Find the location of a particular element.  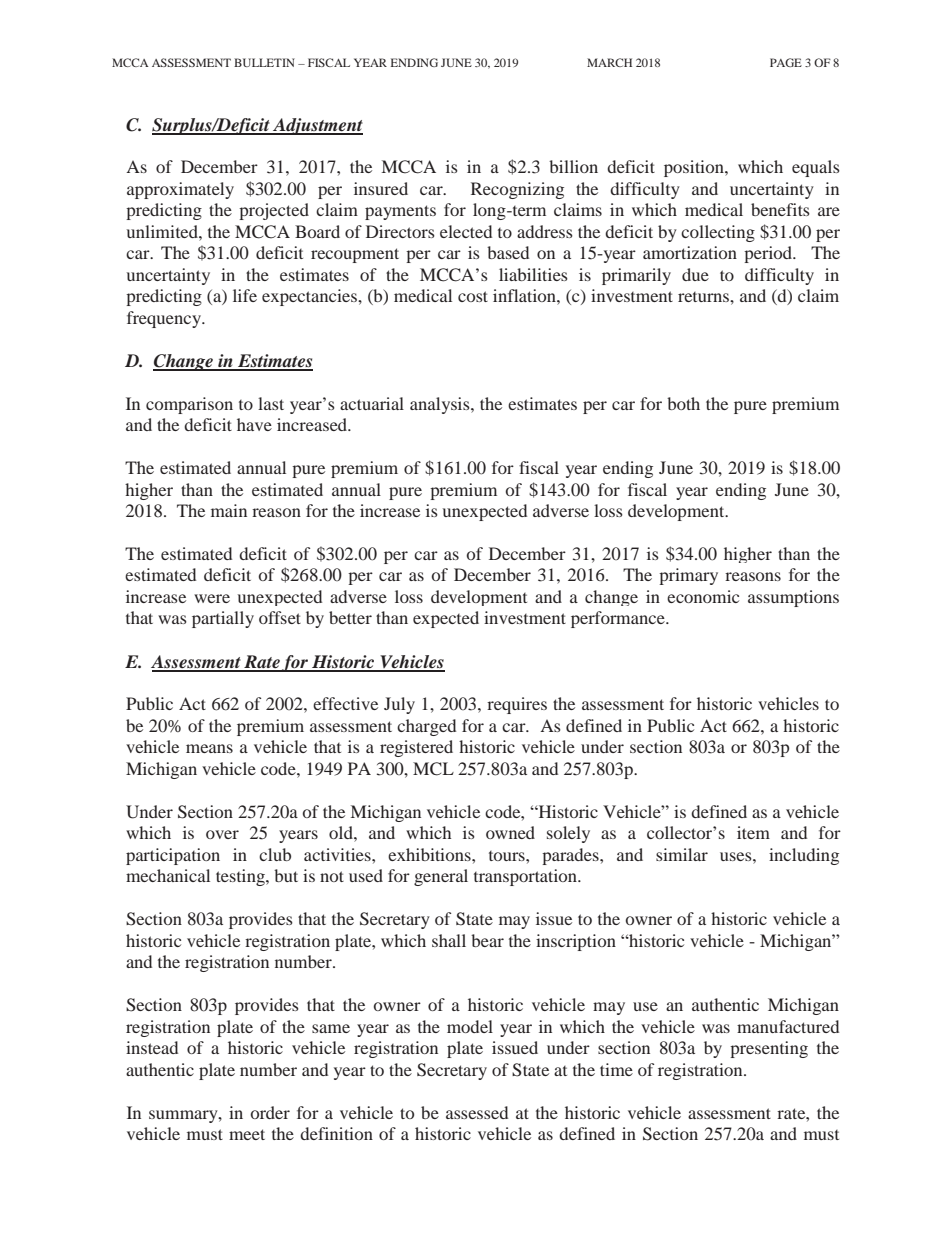

order is located at coordinates (270, 1112).
